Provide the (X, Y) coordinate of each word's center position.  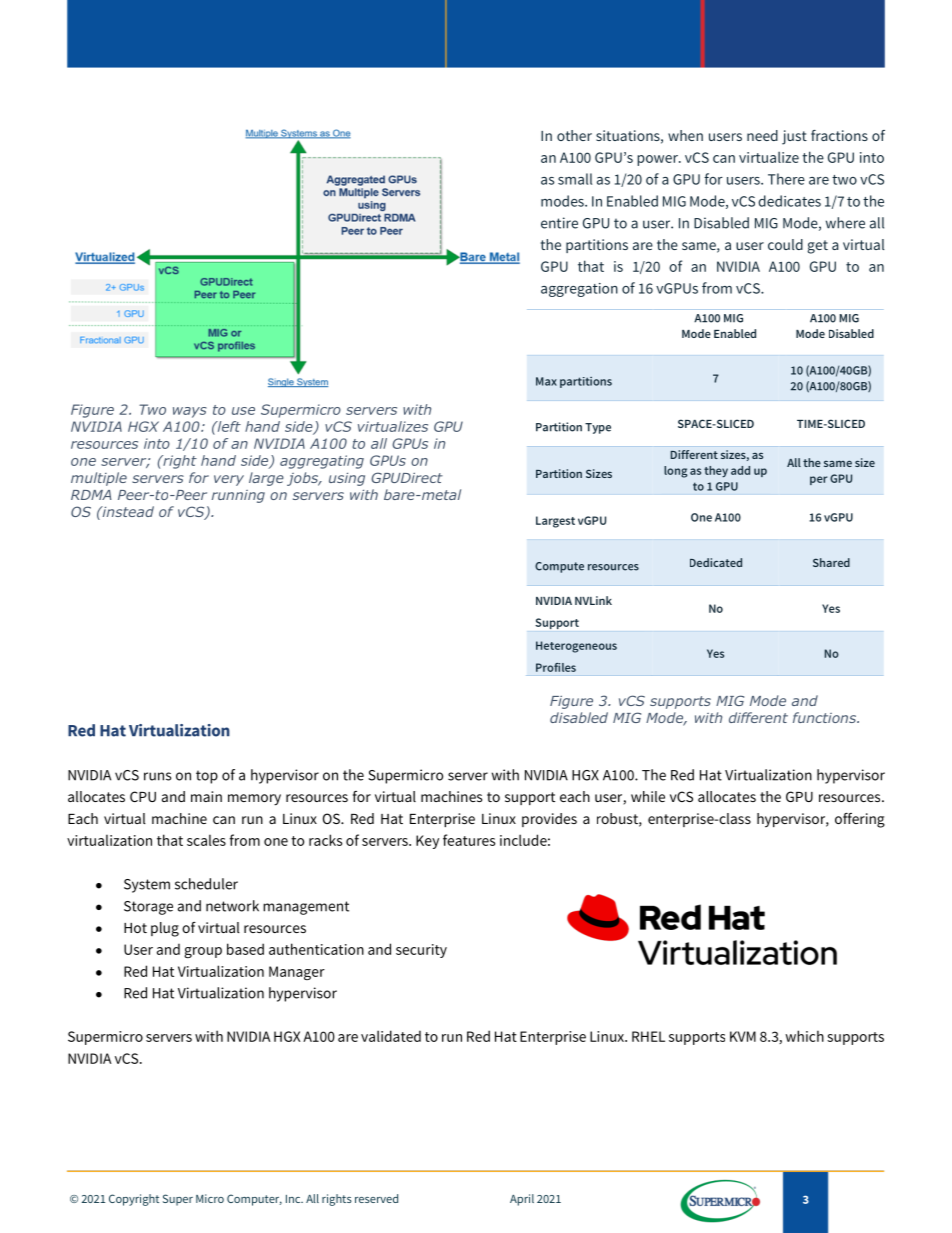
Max (546, 381)
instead (127, 511)
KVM (743, 1036)
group (203, 952)
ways (190, 412)
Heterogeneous (576, 647)
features (469, 840)
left (228, 426)
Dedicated (716, 562)
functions (826, 717)
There (786, 179)
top (207, 777)
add (740, 470)
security (421, 951)
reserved (376, 1198)
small (575, 179)
